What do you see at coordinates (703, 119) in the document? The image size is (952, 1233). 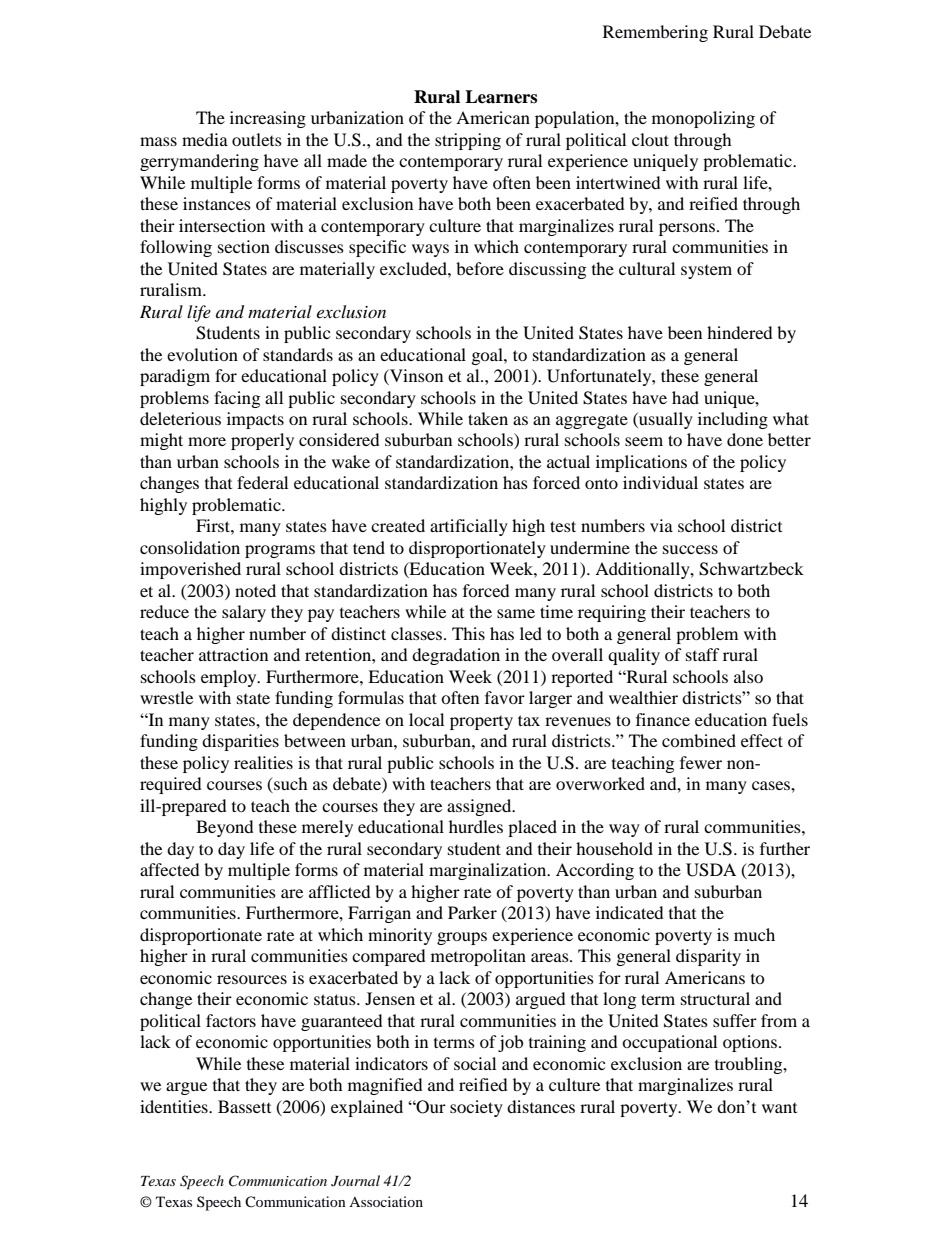 I see `monopolizing` at bounding box center [703, 119].
